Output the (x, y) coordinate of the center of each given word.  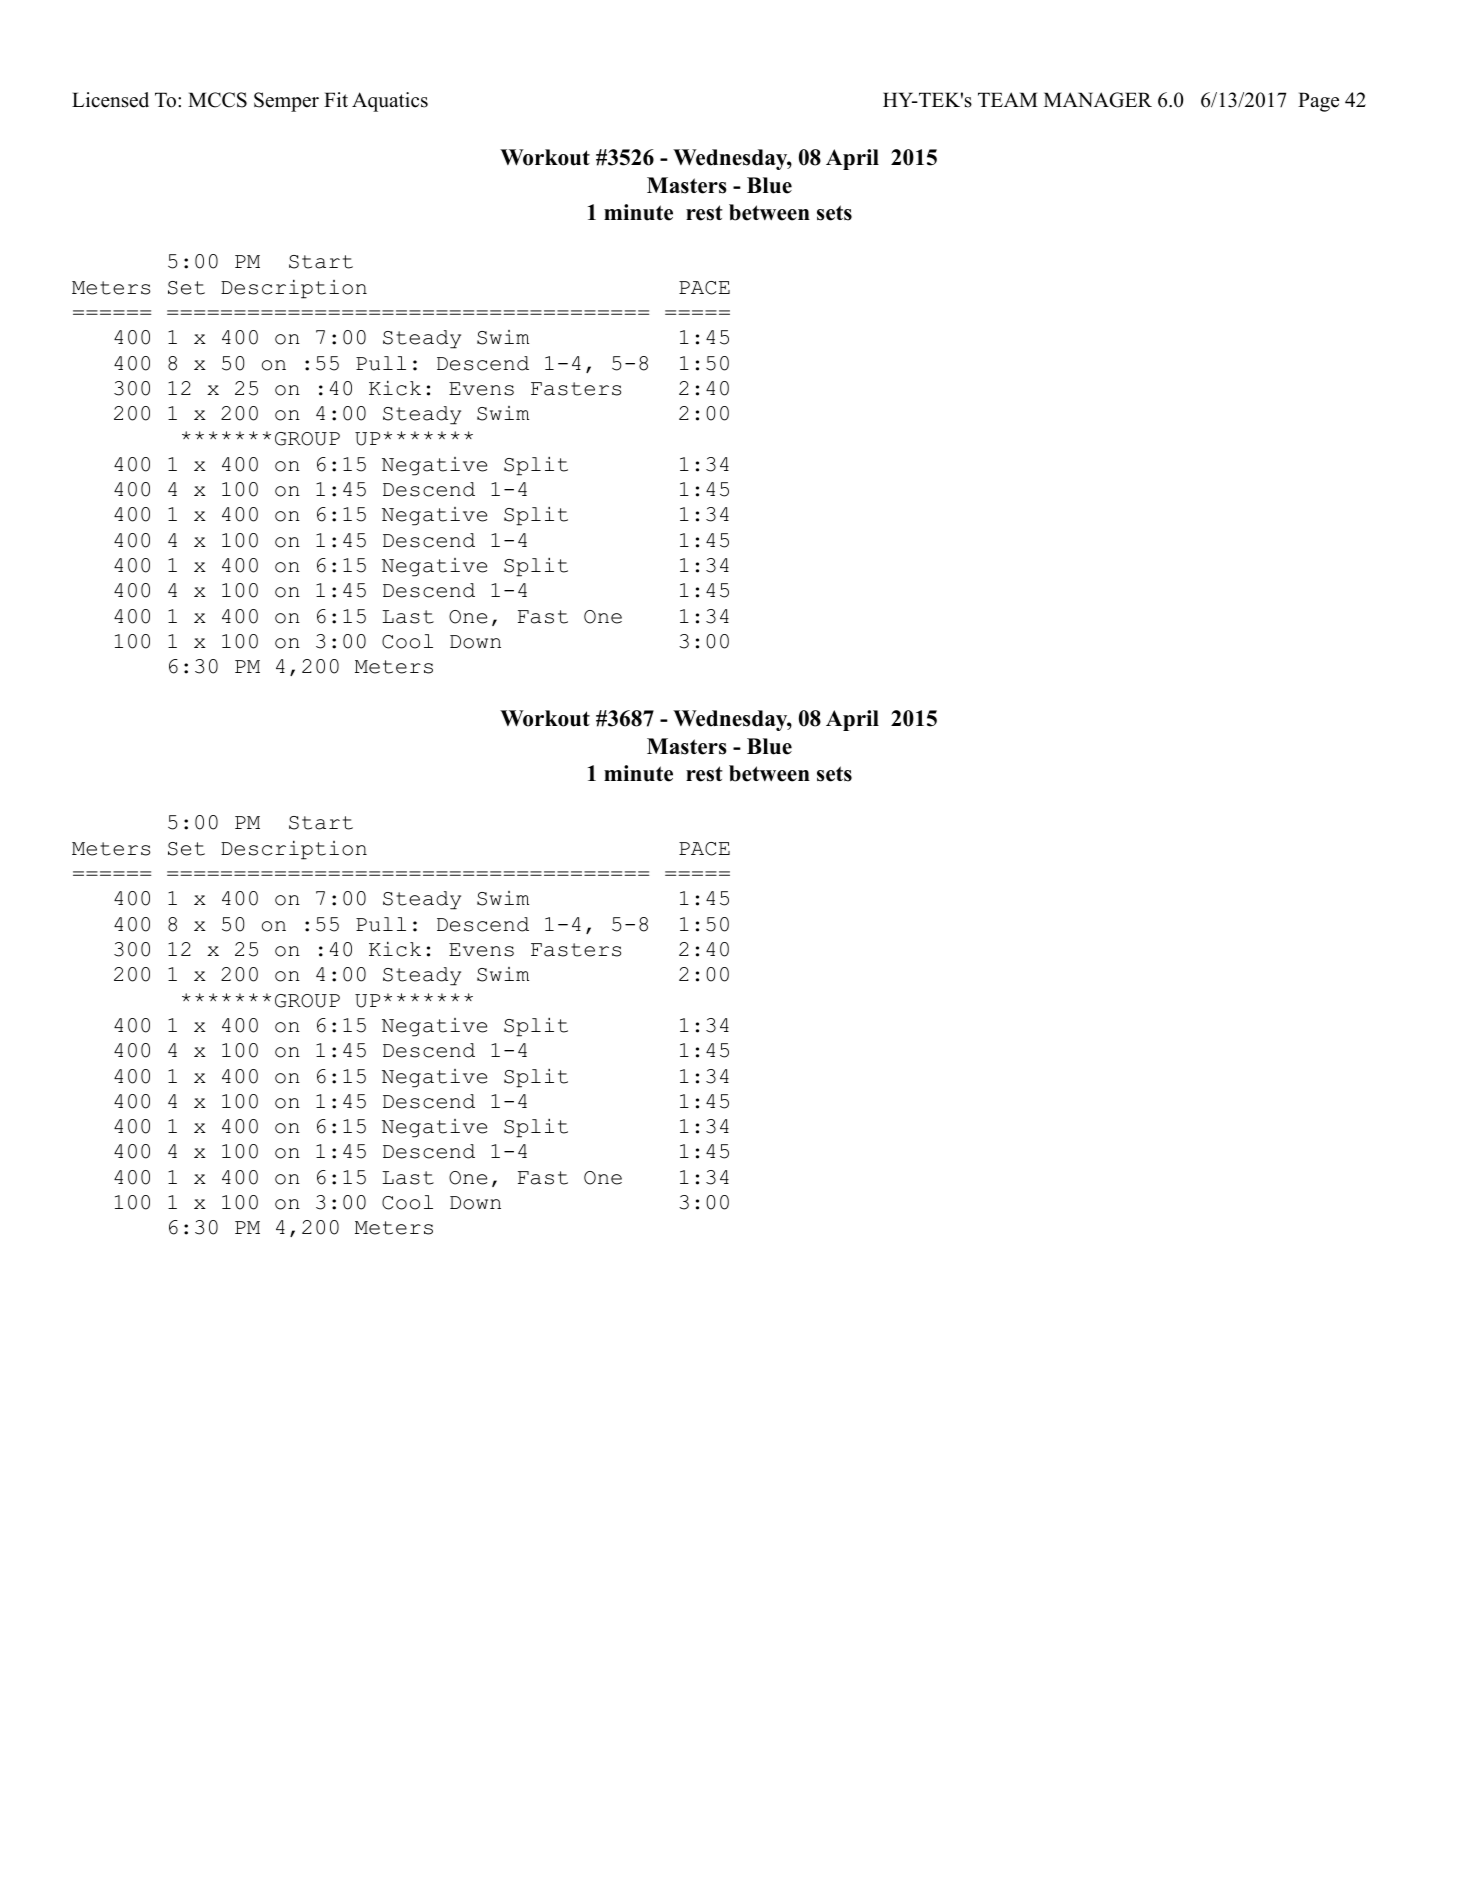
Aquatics (390, 102)
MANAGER (1098, 100)
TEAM (1008, 99)
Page (1318, 102)
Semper (286, 102)
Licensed (110, 100)
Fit (336, 99)
